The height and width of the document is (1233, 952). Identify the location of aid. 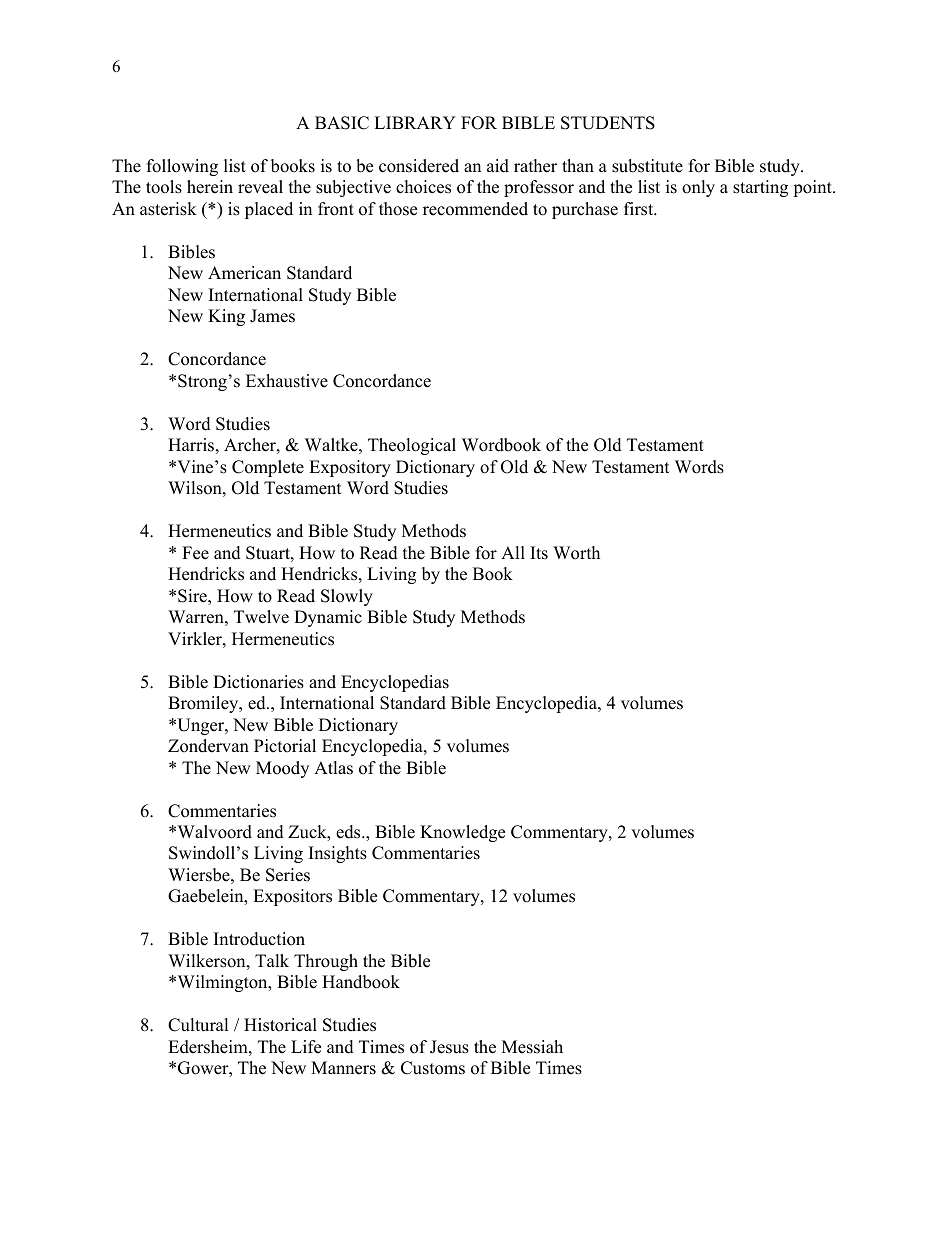
(498, 166).
